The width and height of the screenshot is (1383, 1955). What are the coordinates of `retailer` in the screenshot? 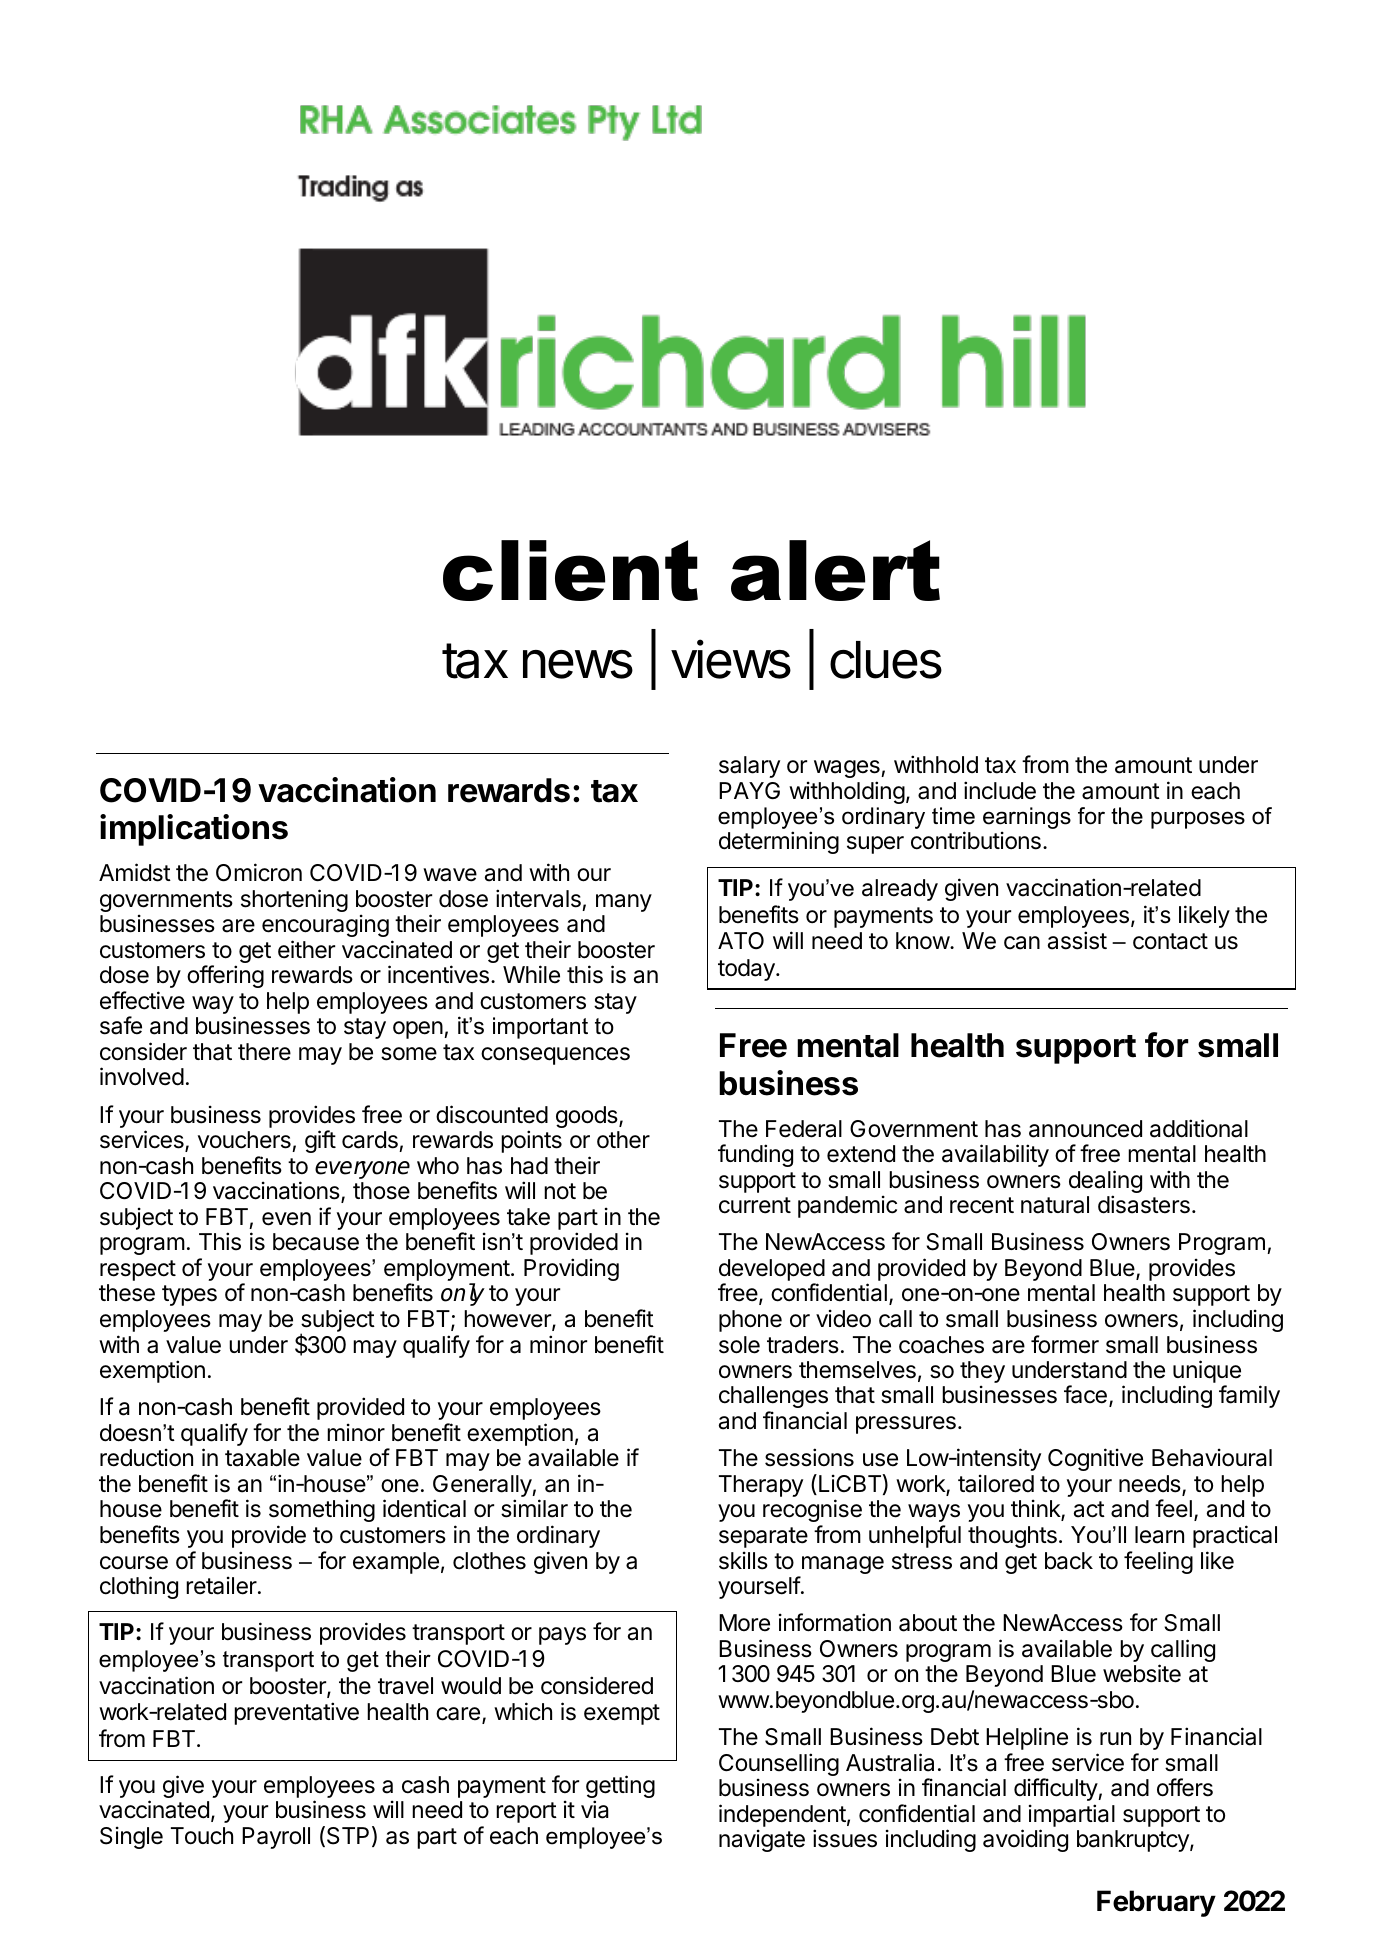 It's located at (222, 1585).
